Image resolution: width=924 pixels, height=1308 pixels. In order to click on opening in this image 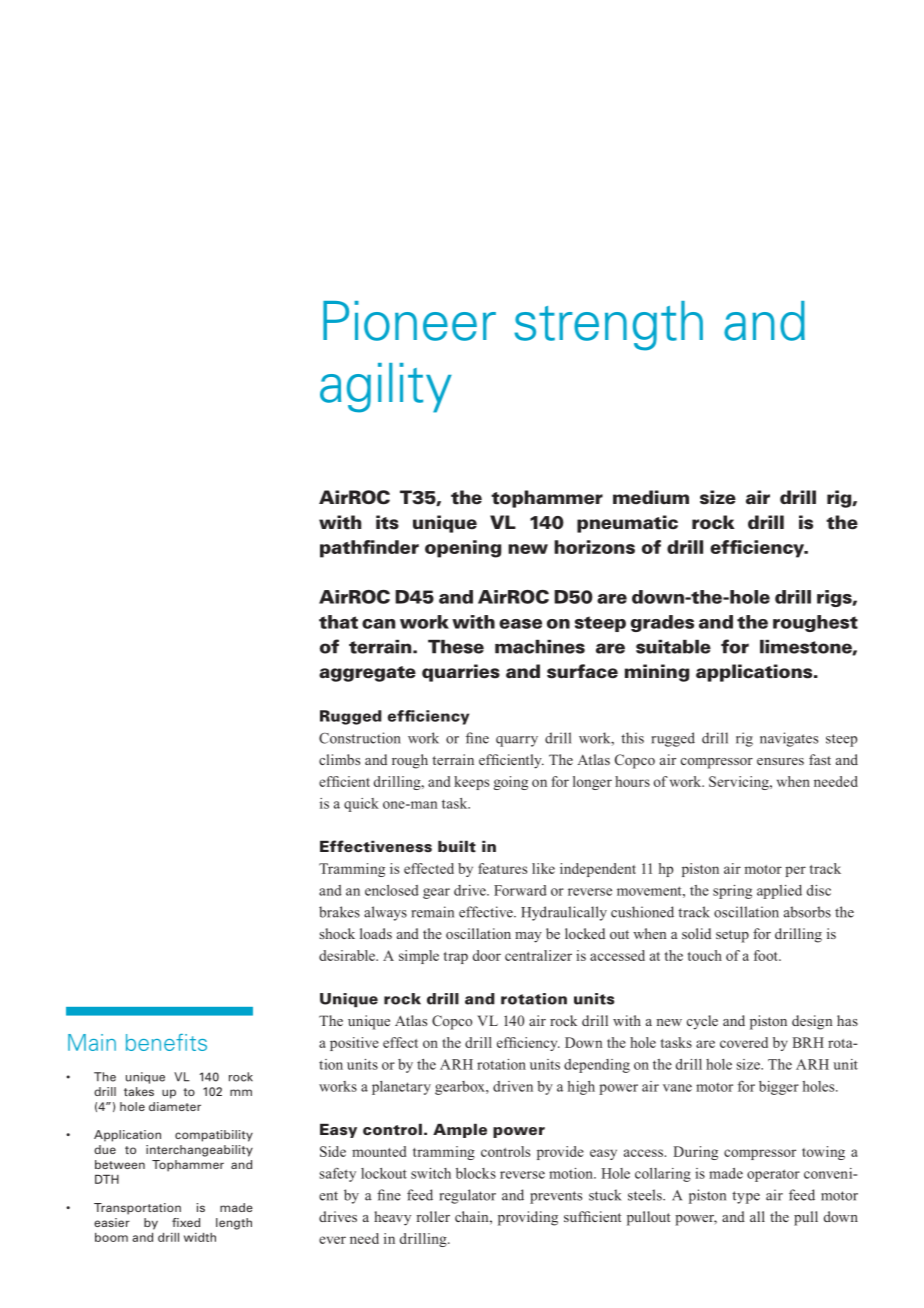, I will do `click(463, 549)`.
